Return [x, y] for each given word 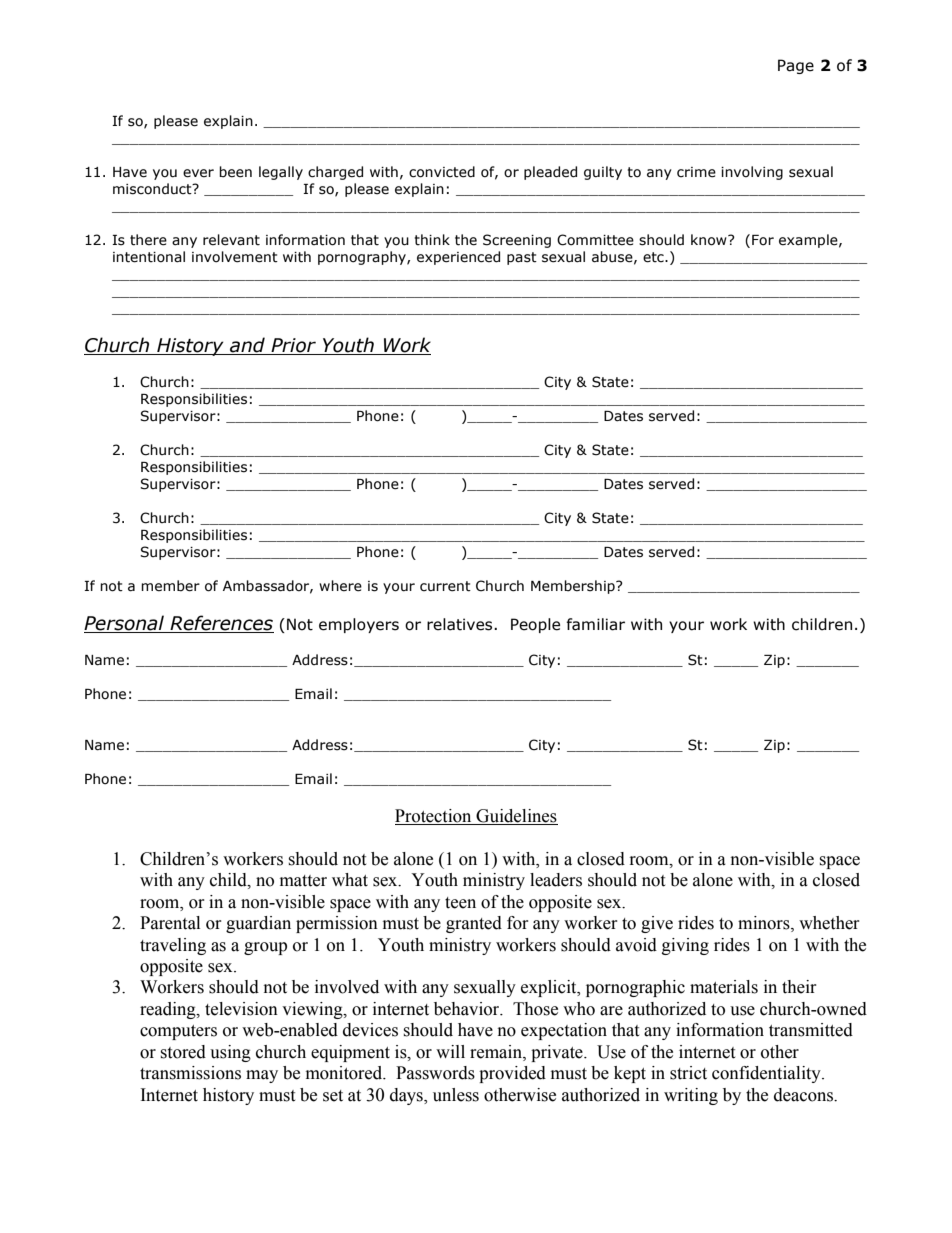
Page [796, 66]
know [710, 240]
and [247, 346]
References [221, 624]
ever [198, 173]
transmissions [190, 1073]
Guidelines [516, 816]
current [445, 586]
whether [829, 923]
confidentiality [767, 1074]
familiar [595, 624]
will [450, 1051]
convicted [442, 172]
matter [303, 881]
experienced [458, 258]
